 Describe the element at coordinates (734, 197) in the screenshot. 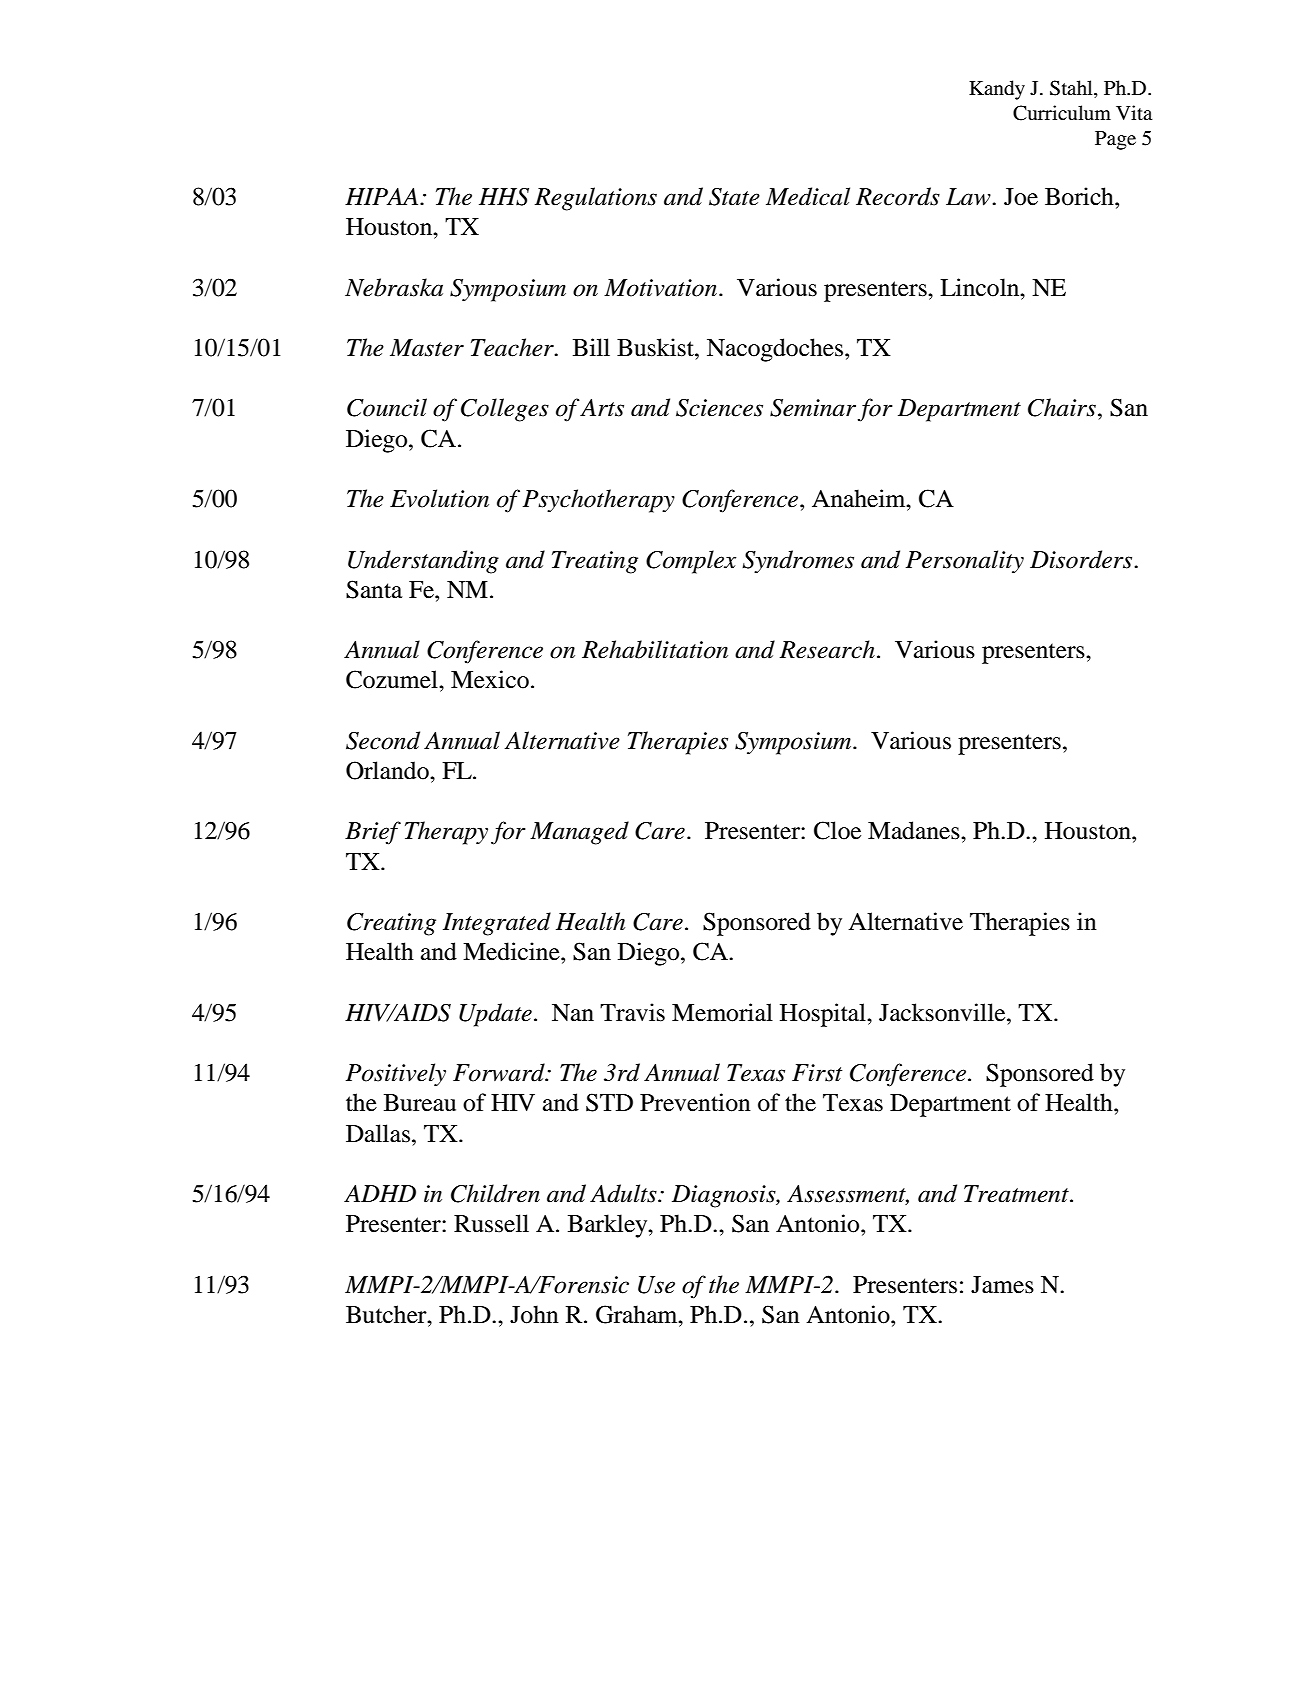

I see `State` at that location.
